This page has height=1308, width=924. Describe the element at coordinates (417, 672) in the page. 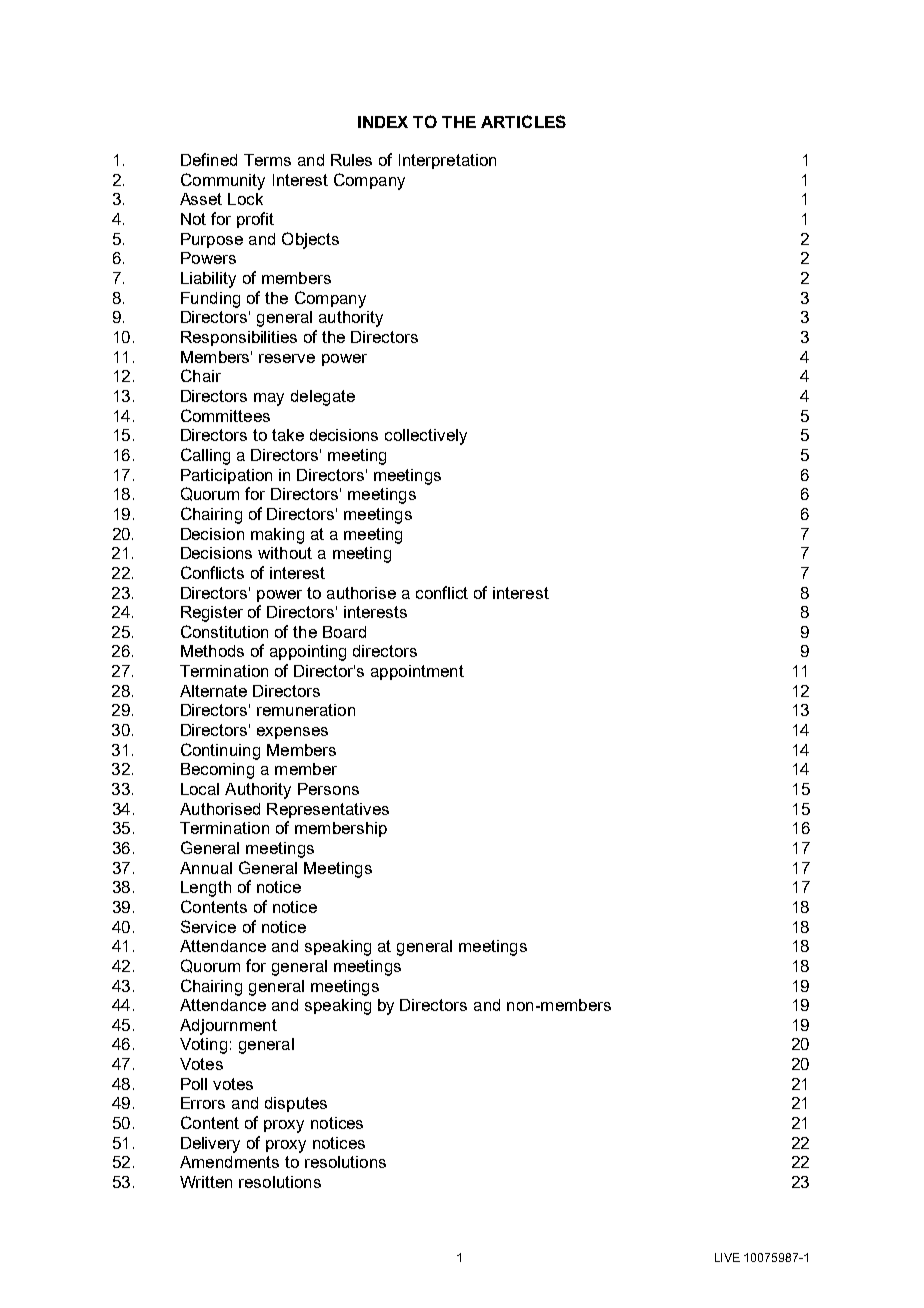

I see `appointment` at that location.
